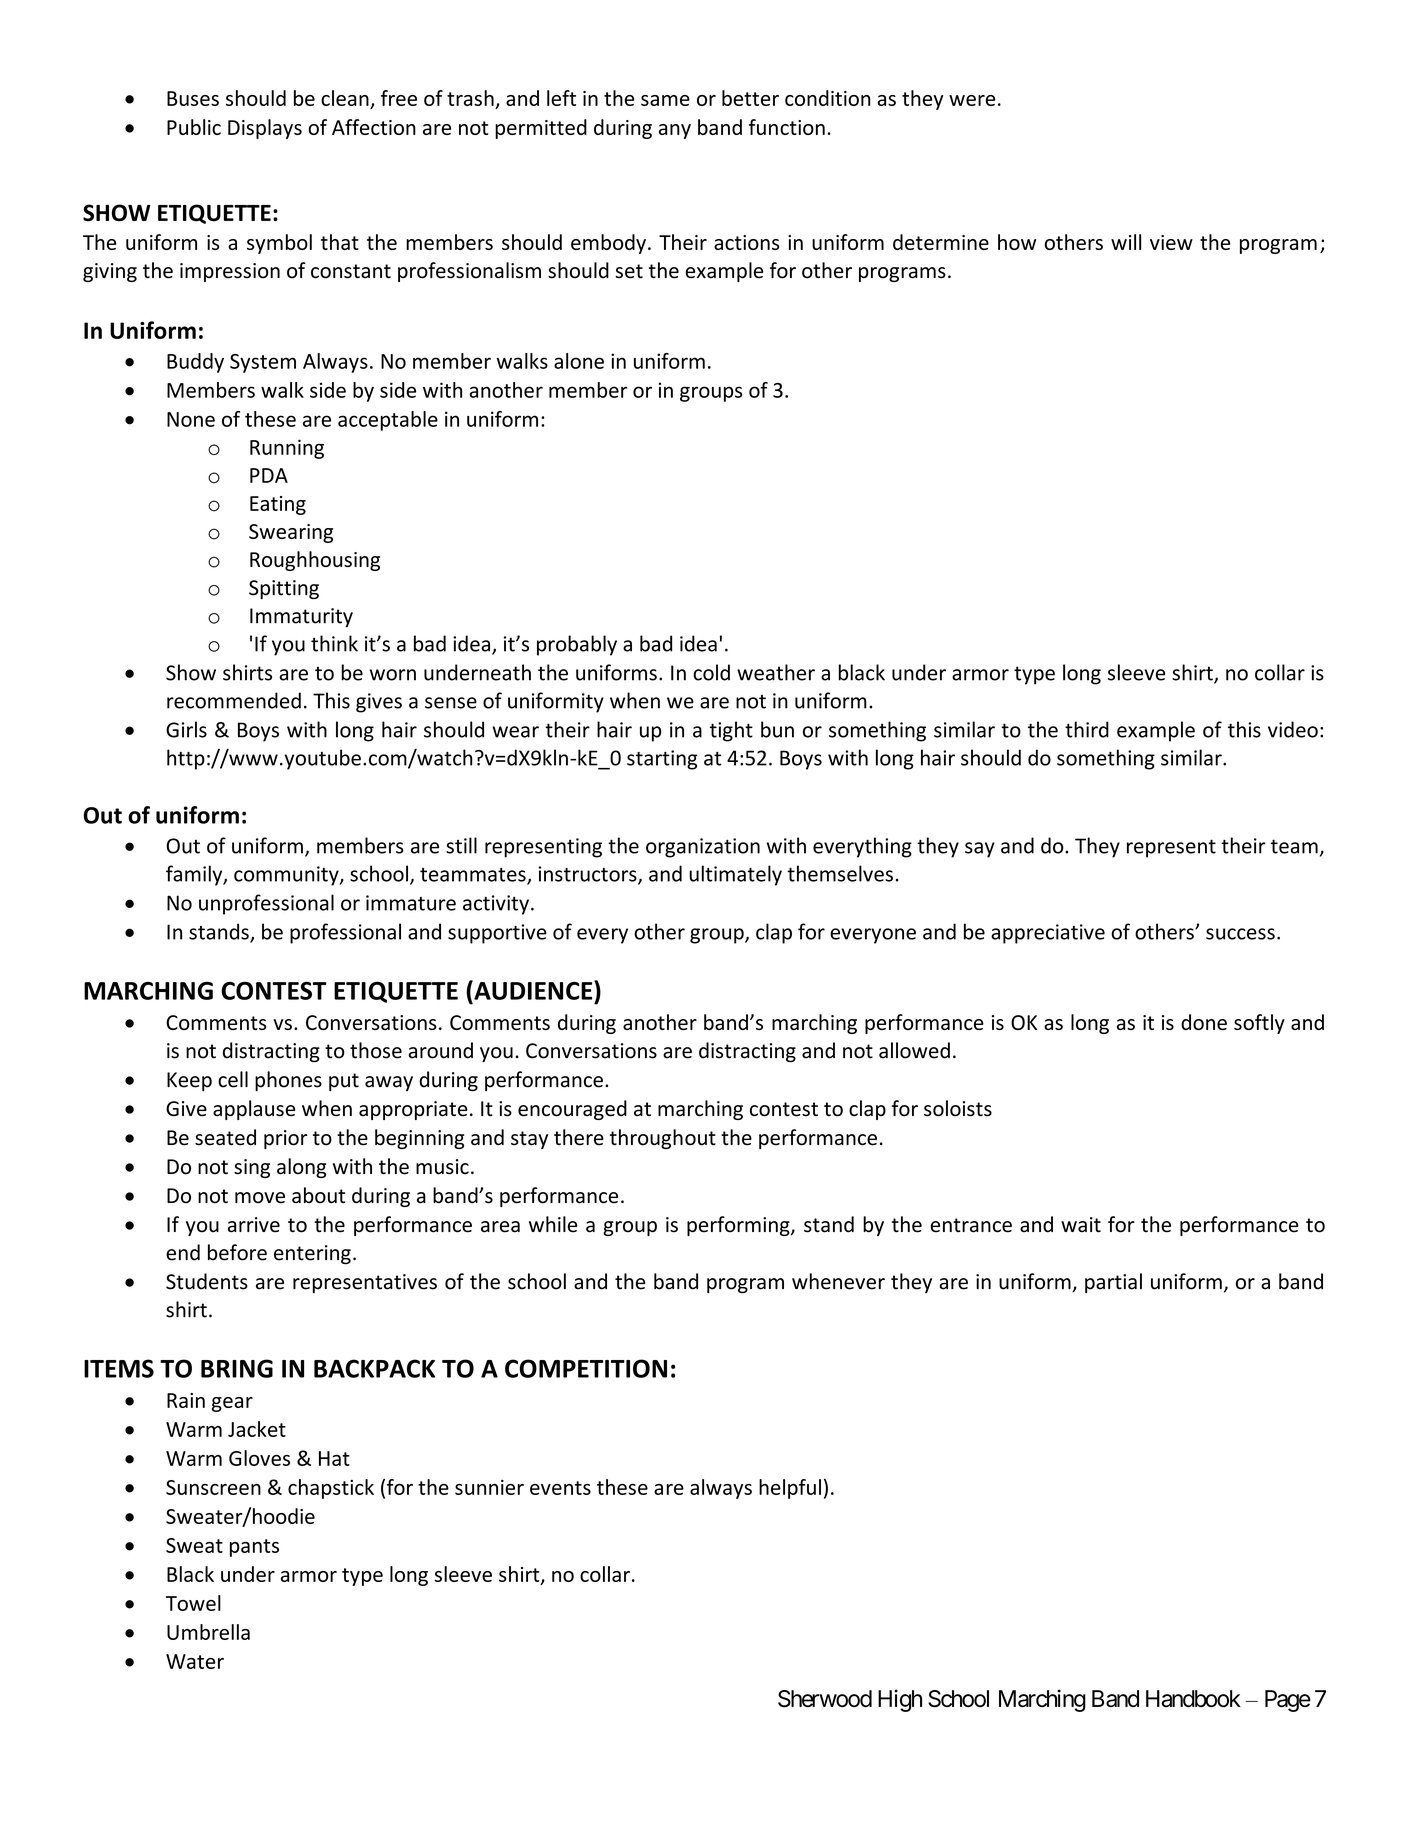 The width and height of the screenshot is (1408, 1822). What do you see at coordinates (675, 131) in the screenshot?
I see `any` at bounding box center [675, 131].
